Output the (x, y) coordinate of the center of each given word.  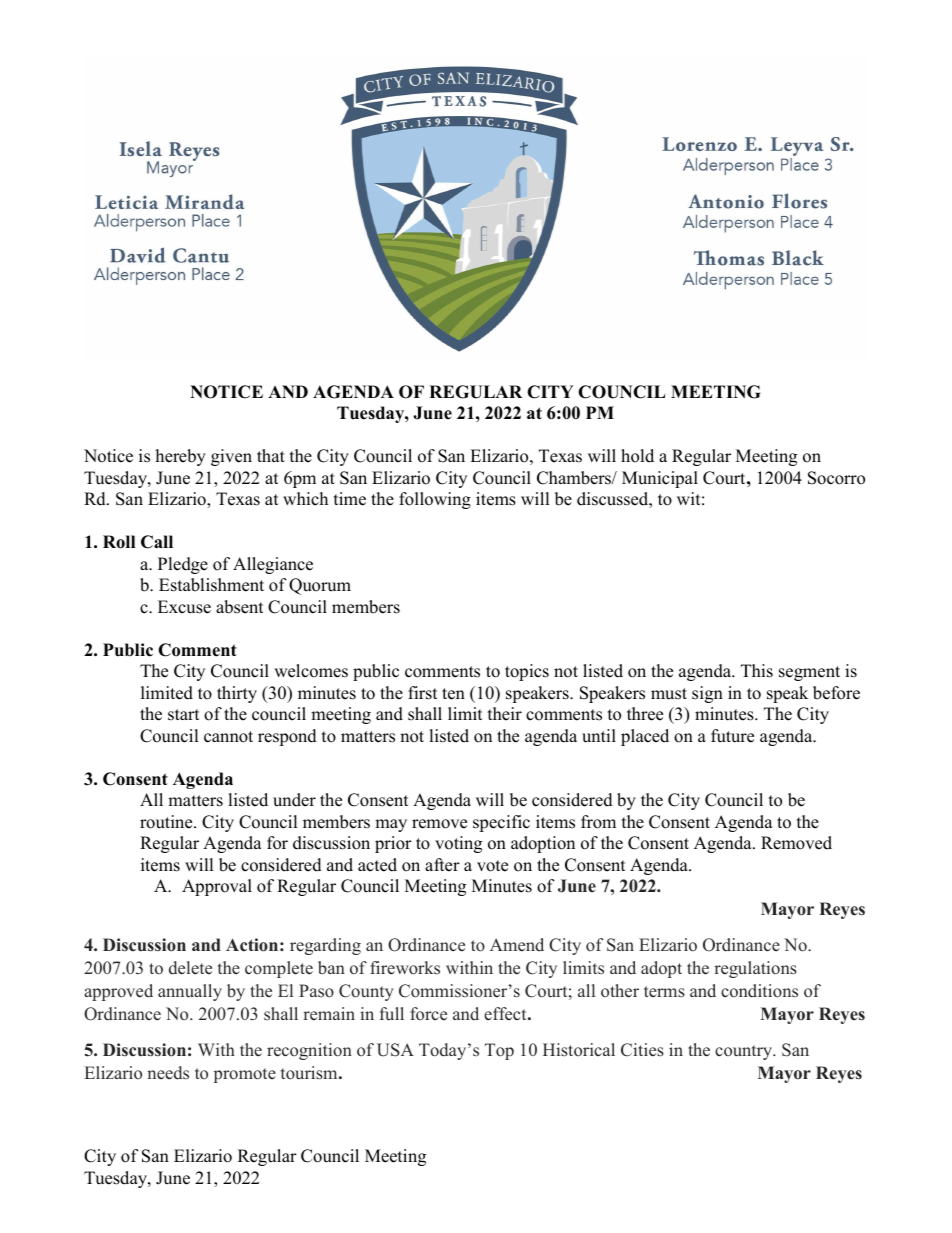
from (598, 822)
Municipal (660, 479)
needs (168, 1073)
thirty (237, 694)
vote (492, 866)
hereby (181, 457)
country (745, 1052)
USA (395, 1050)
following (435, 500)
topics (527, 672)
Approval (217, 887)
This (757, 671)
